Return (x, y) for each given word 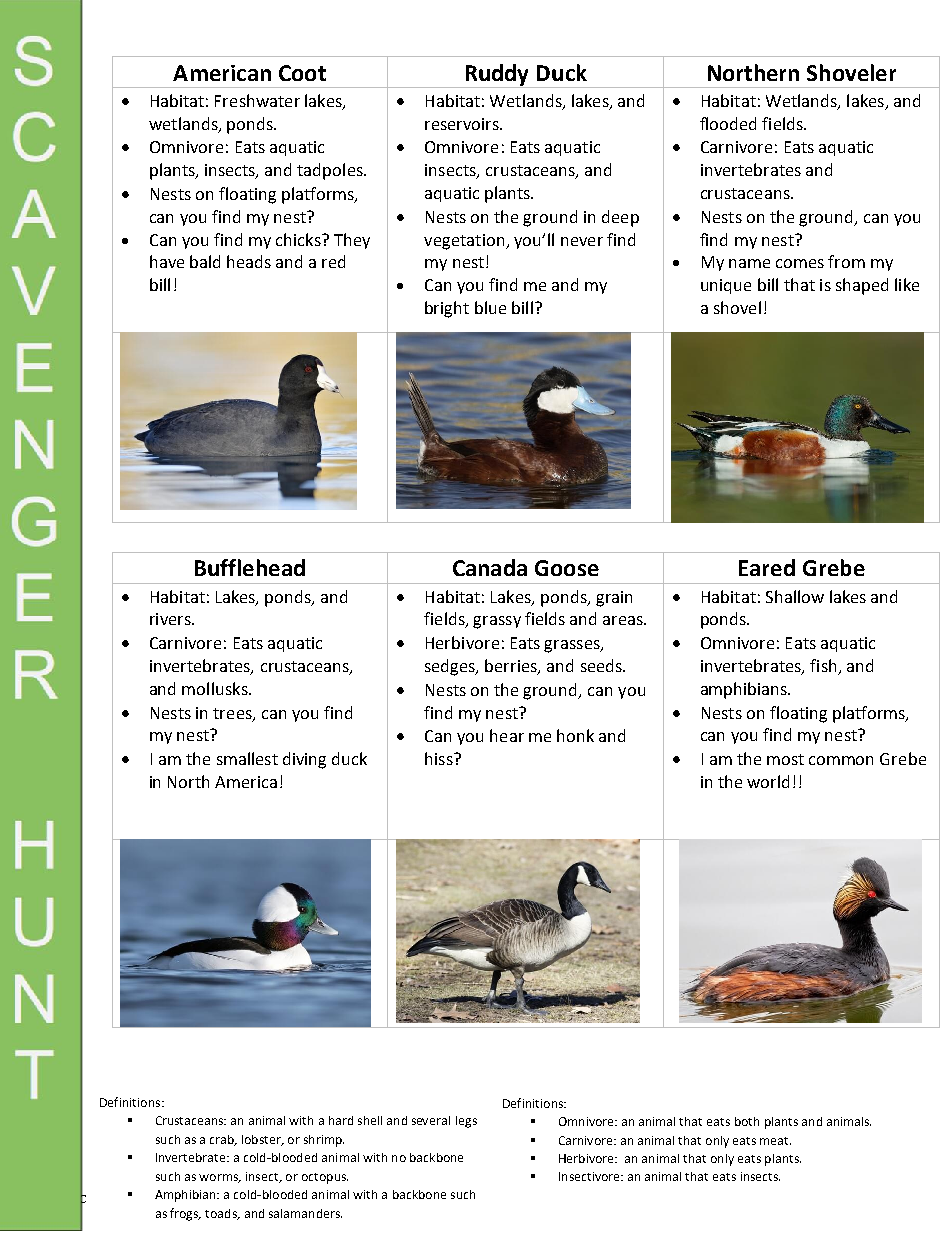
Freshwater (257, 100)
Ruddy (497, 75)
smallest (247, 758)
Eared (767, 567)
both (747, 1121)
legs (466, 1122)
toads (222, 1214)
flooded (728, 123)
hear (507, 735)
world (768, 781)
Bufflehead (250, 567)
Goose (567, 568)
